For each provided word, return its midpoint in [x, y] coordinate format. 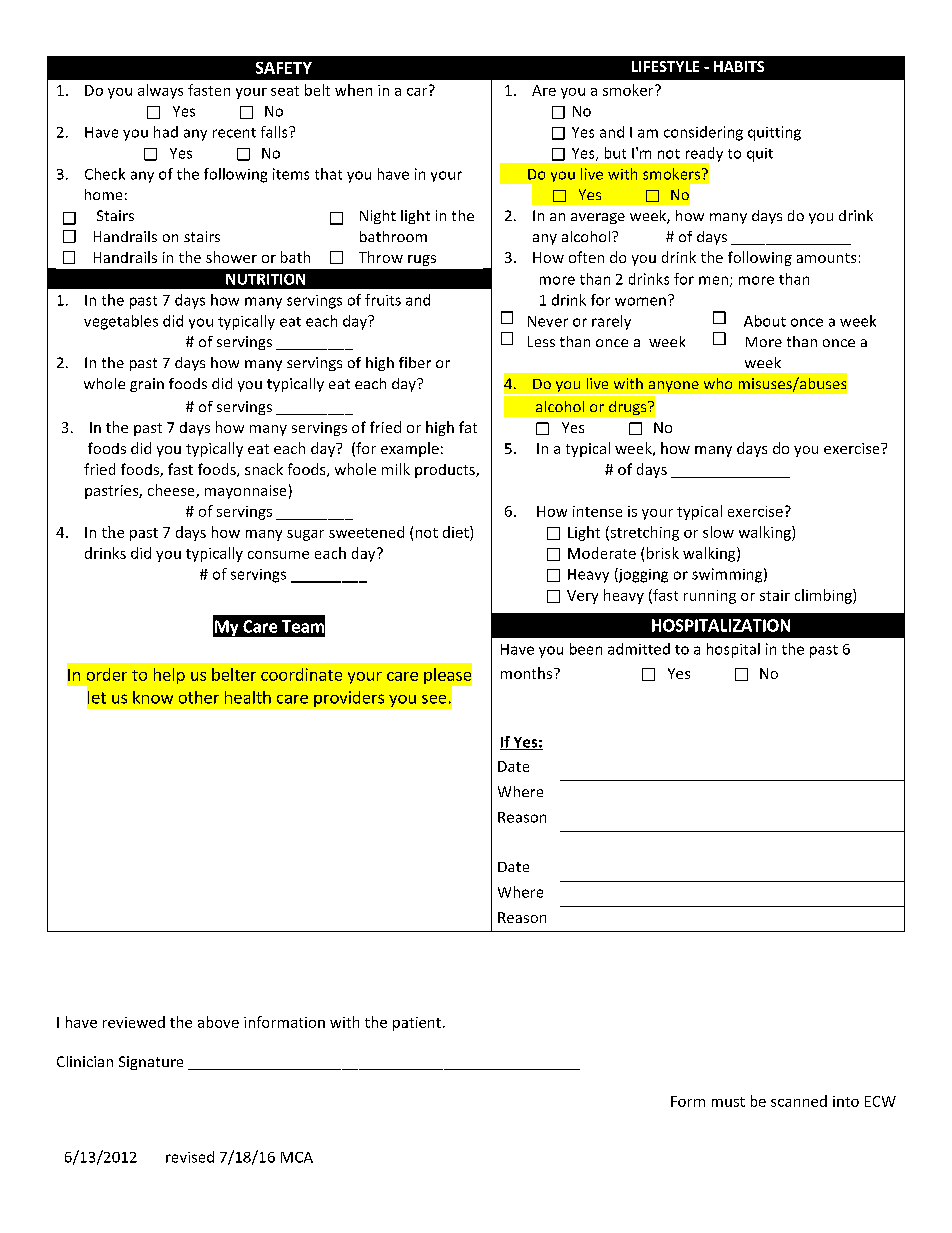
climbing [824, 596]
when [353, 90]
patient [418, 1024]
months [528, 673]
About [765, 321]
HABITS [739, 66]
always [160, 91]
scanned [799, 1101]
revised [190, 1157]
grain [147, 385]
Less [541, 341]
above [218, 1022]
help [169, 676]
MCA [297, 1157]
